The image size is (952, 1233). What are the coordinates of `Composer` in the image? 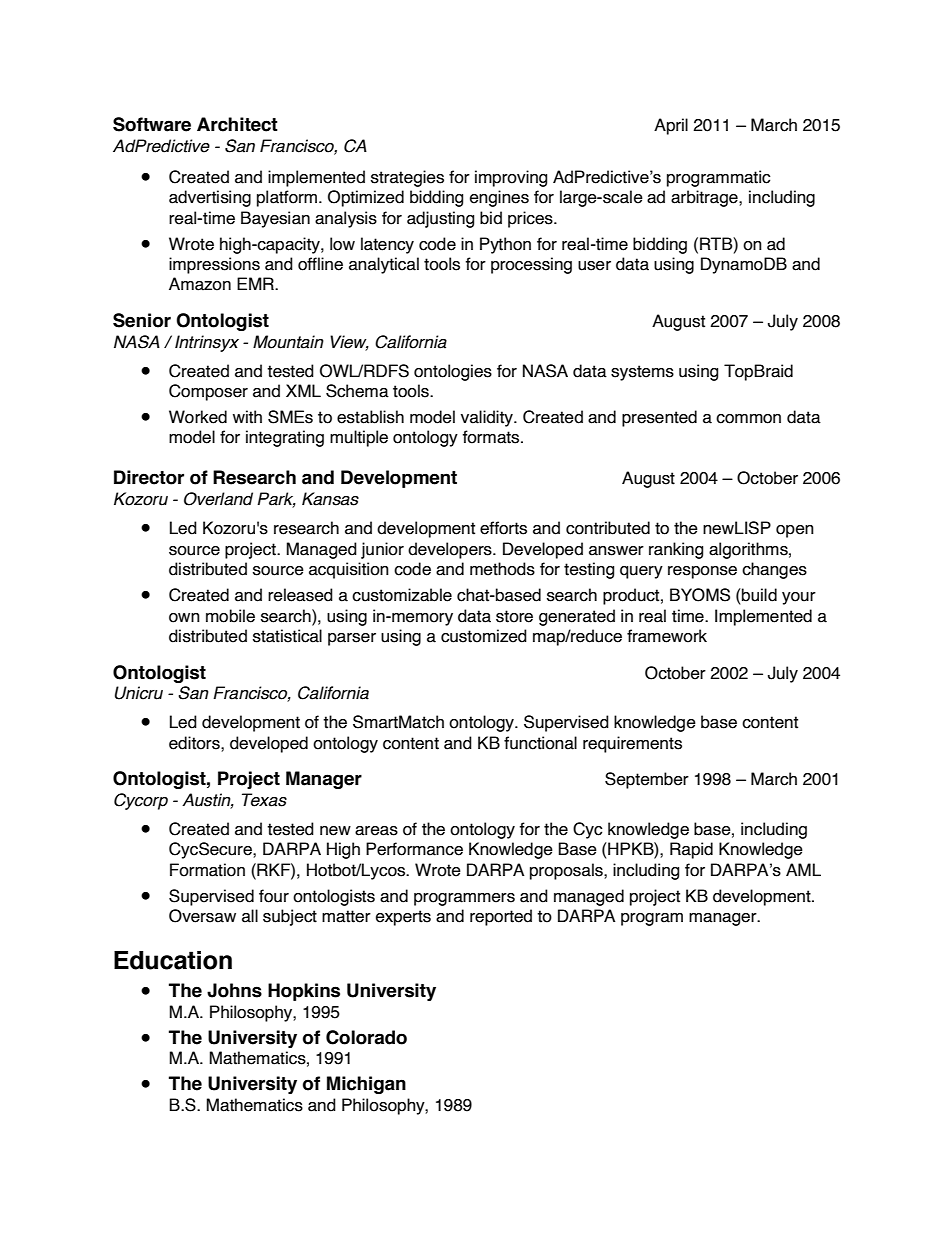 It's located at (208, 392).
